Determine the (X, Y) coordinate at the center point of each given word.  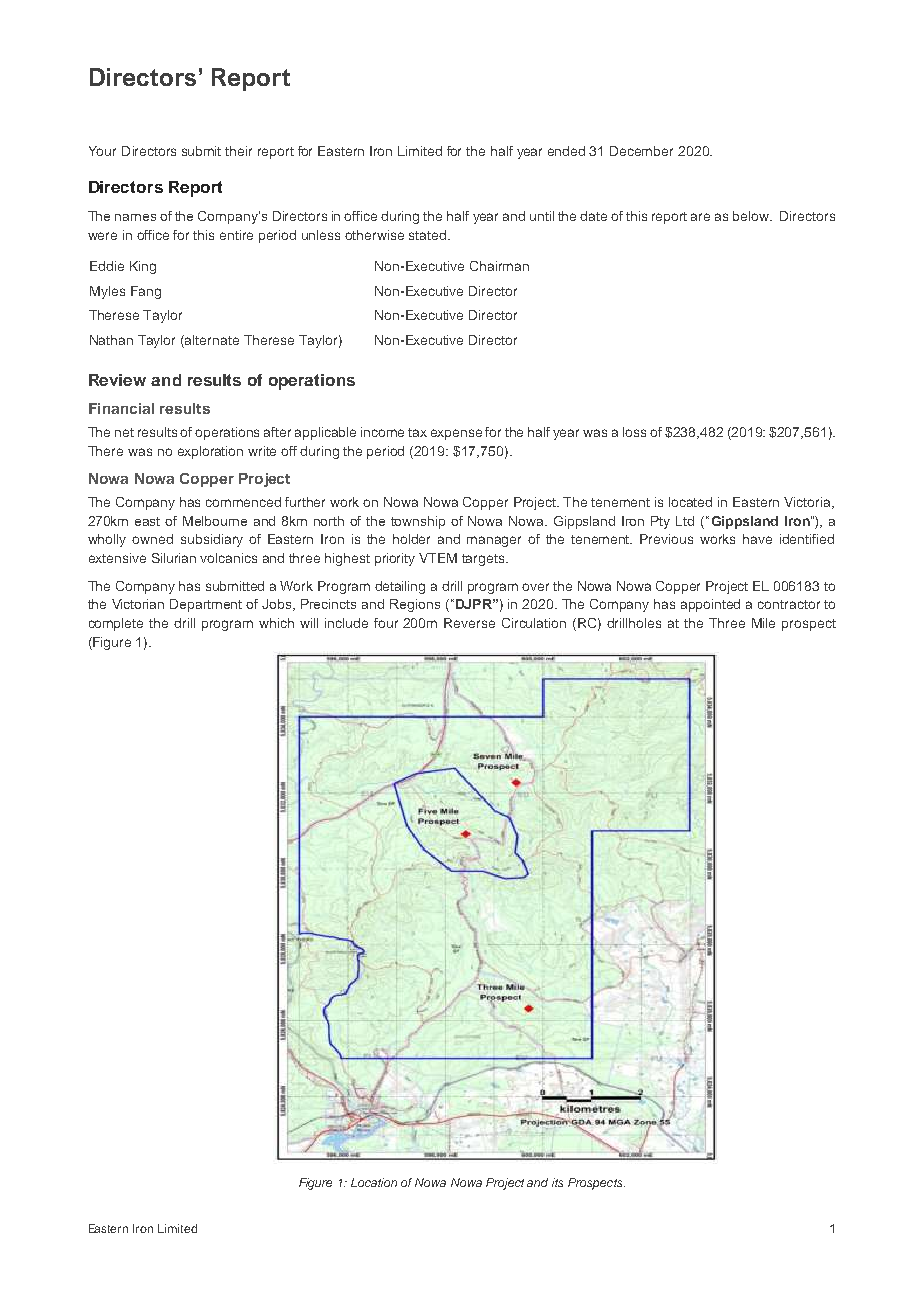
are (700, 217)
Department (206, 605)
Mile (763, 623)
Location (374, 1182)
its (557, 1182)
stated (429, 235)
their (238, 151)
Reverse (469, 623)
